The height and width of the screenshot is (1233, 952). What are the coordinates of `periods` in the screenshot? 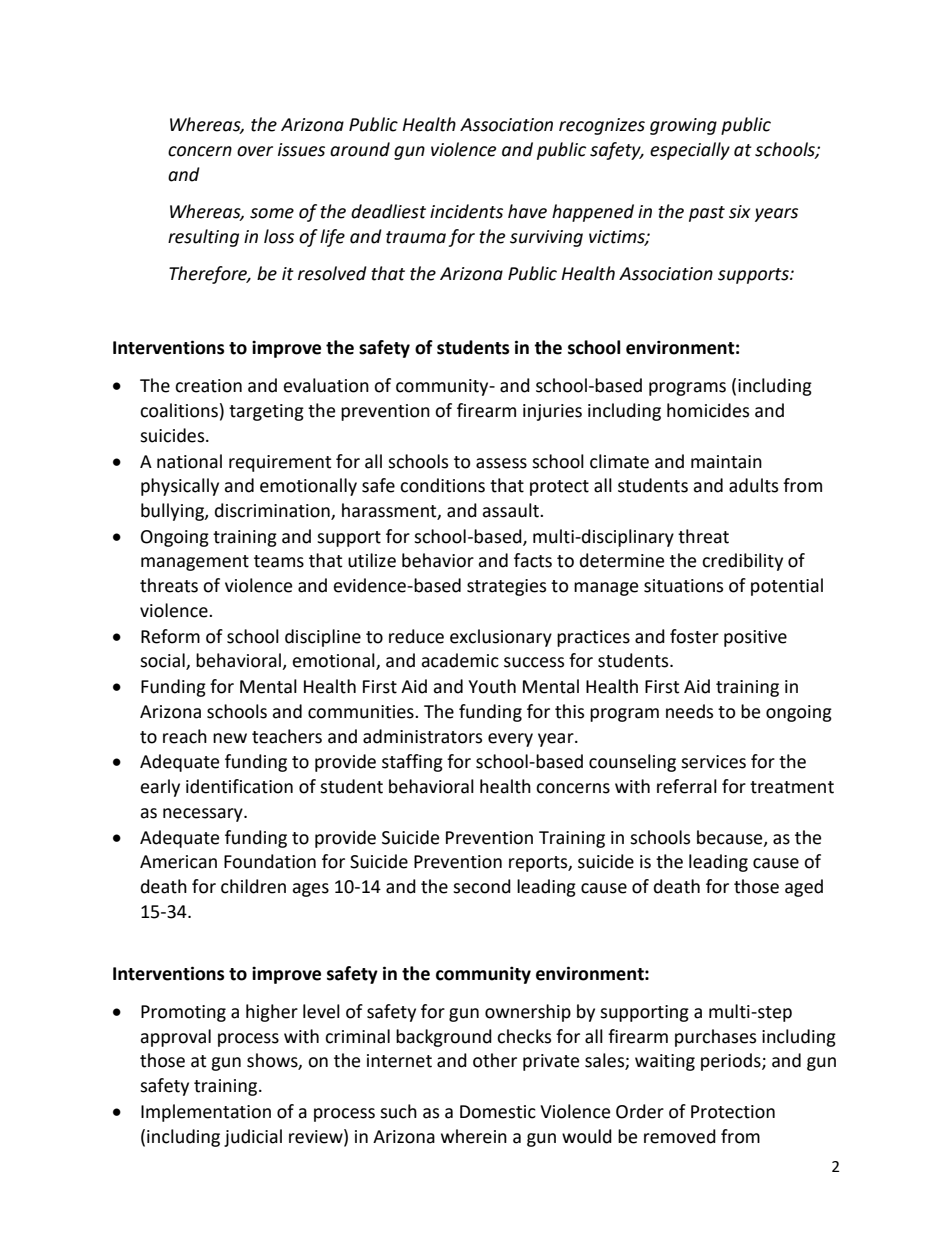 It's located at (732, 1062).
